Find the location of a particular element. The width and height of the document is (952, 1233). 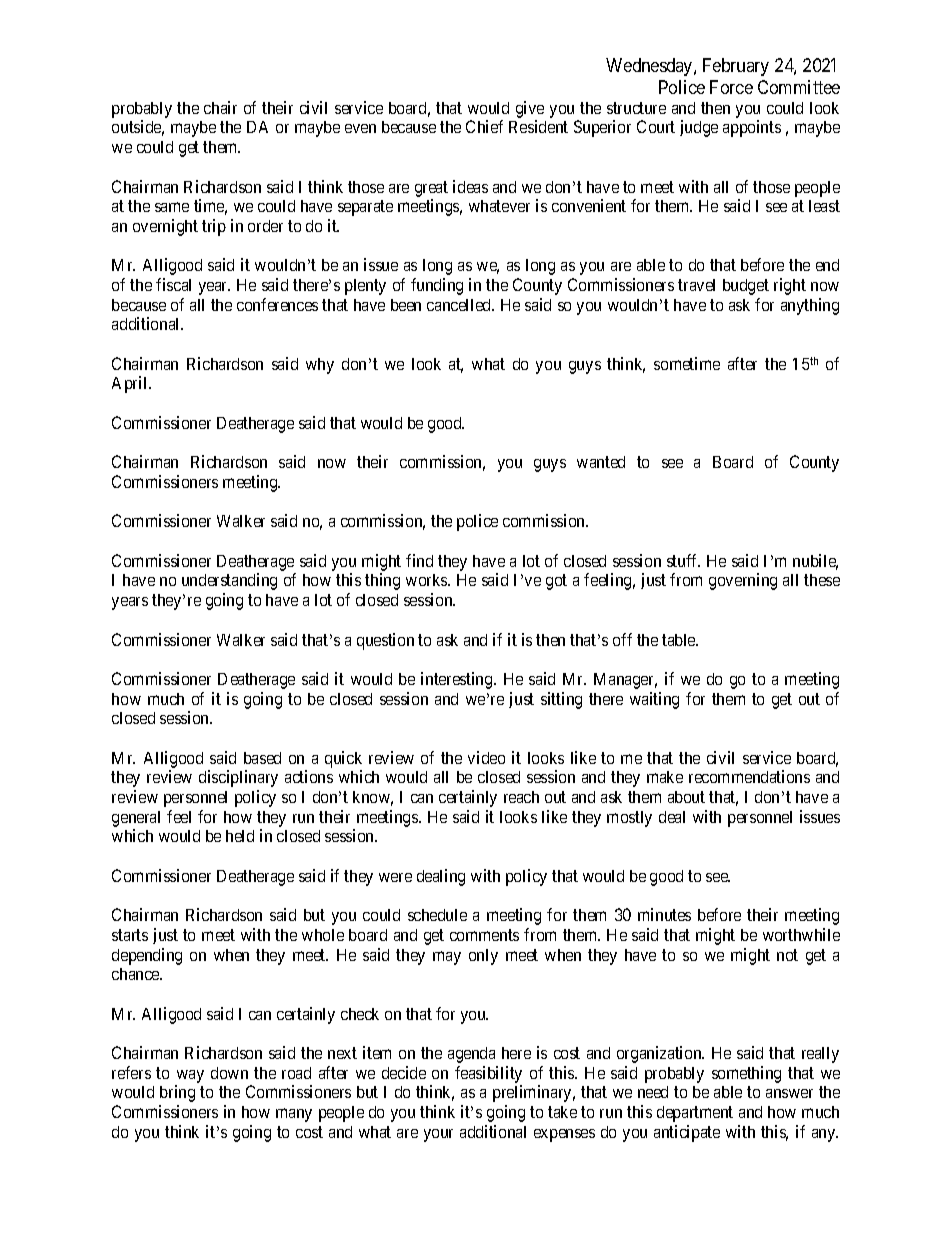

feasibility is located at coordinates (488, 1074).
